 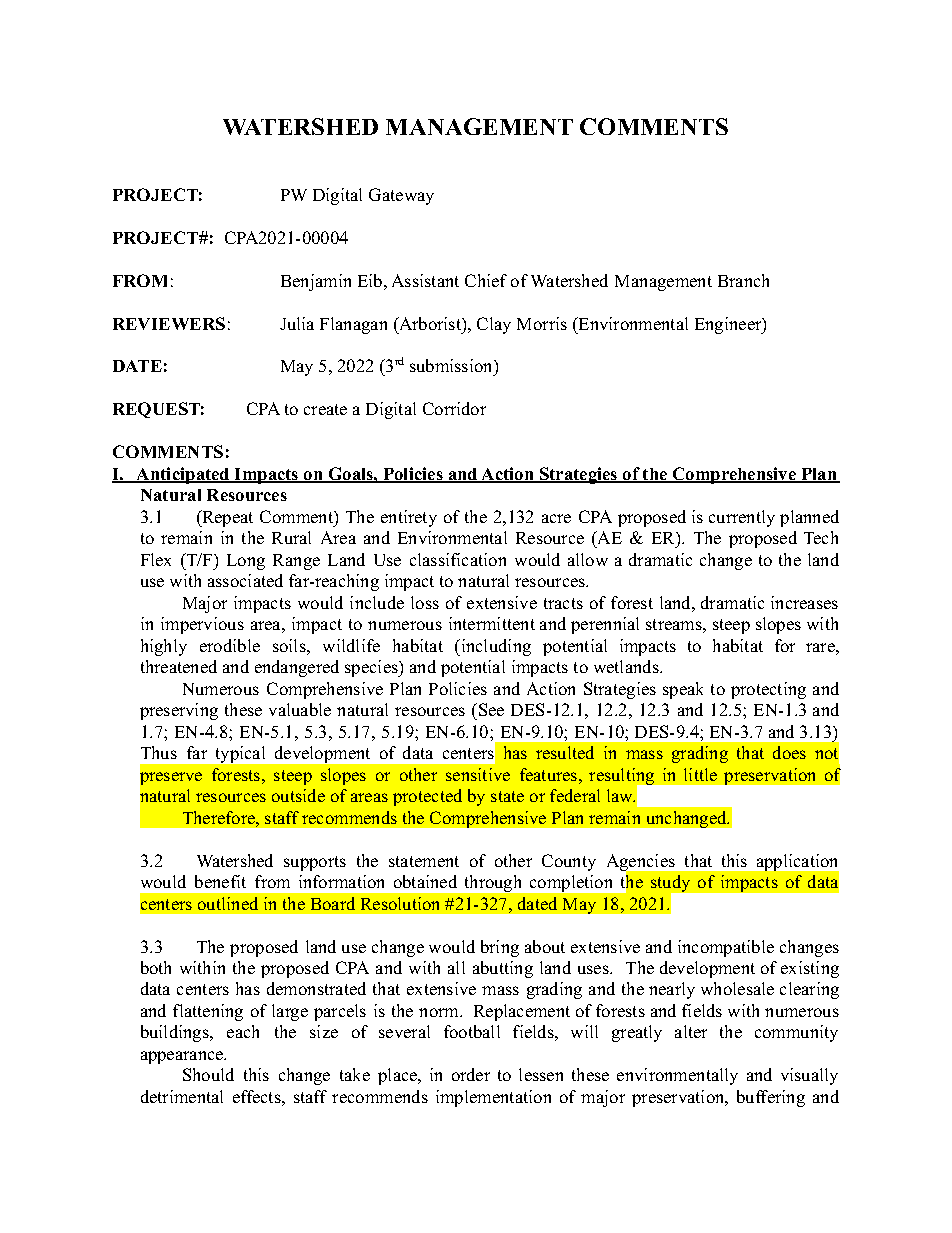 I want to click on Branch, so click(x=743, y=280).
